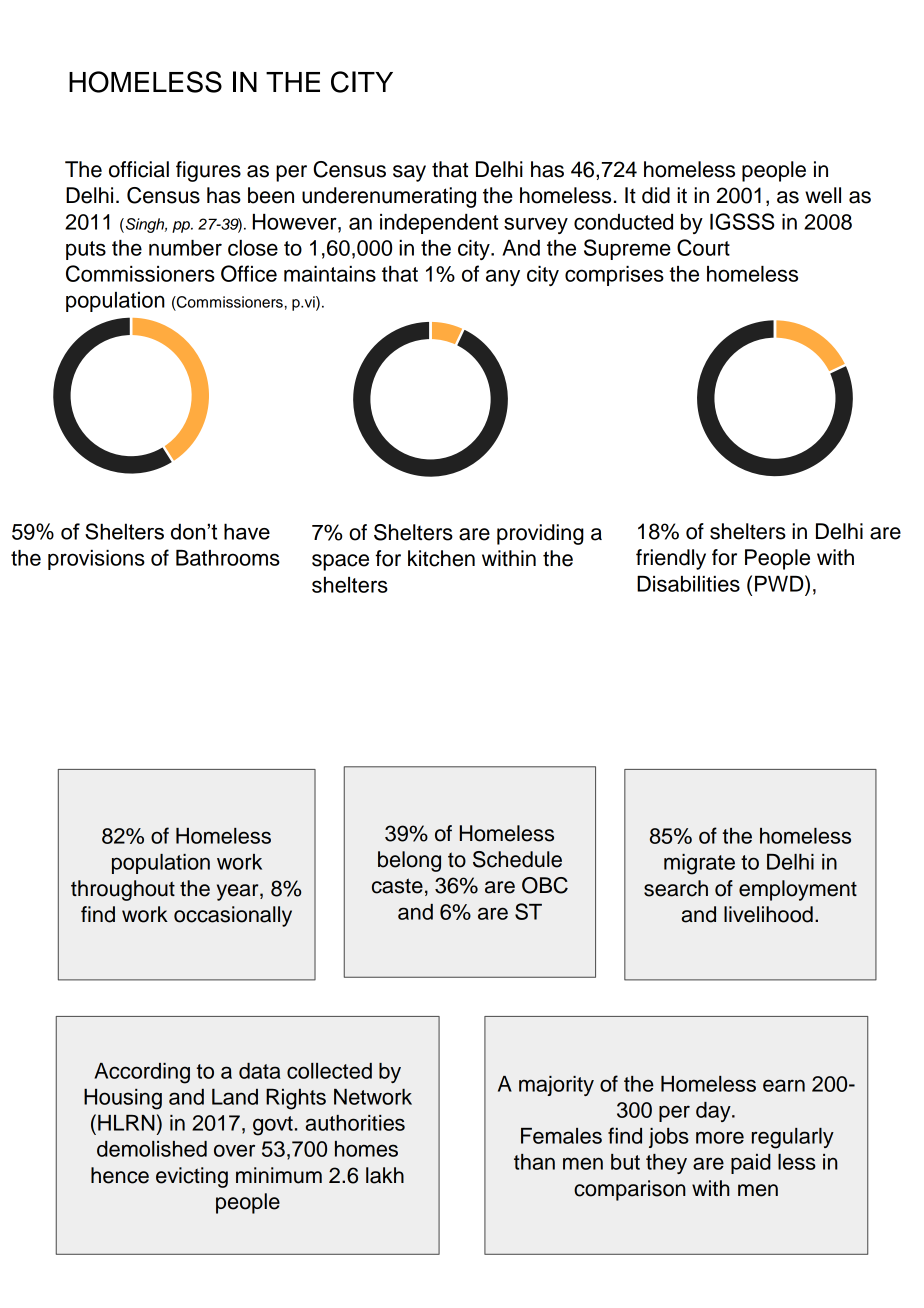 The width and height of the screenshot is (924, 1308). Describe the element at coordinates (247, 531) in the screenshot. I see `have` at that location.
